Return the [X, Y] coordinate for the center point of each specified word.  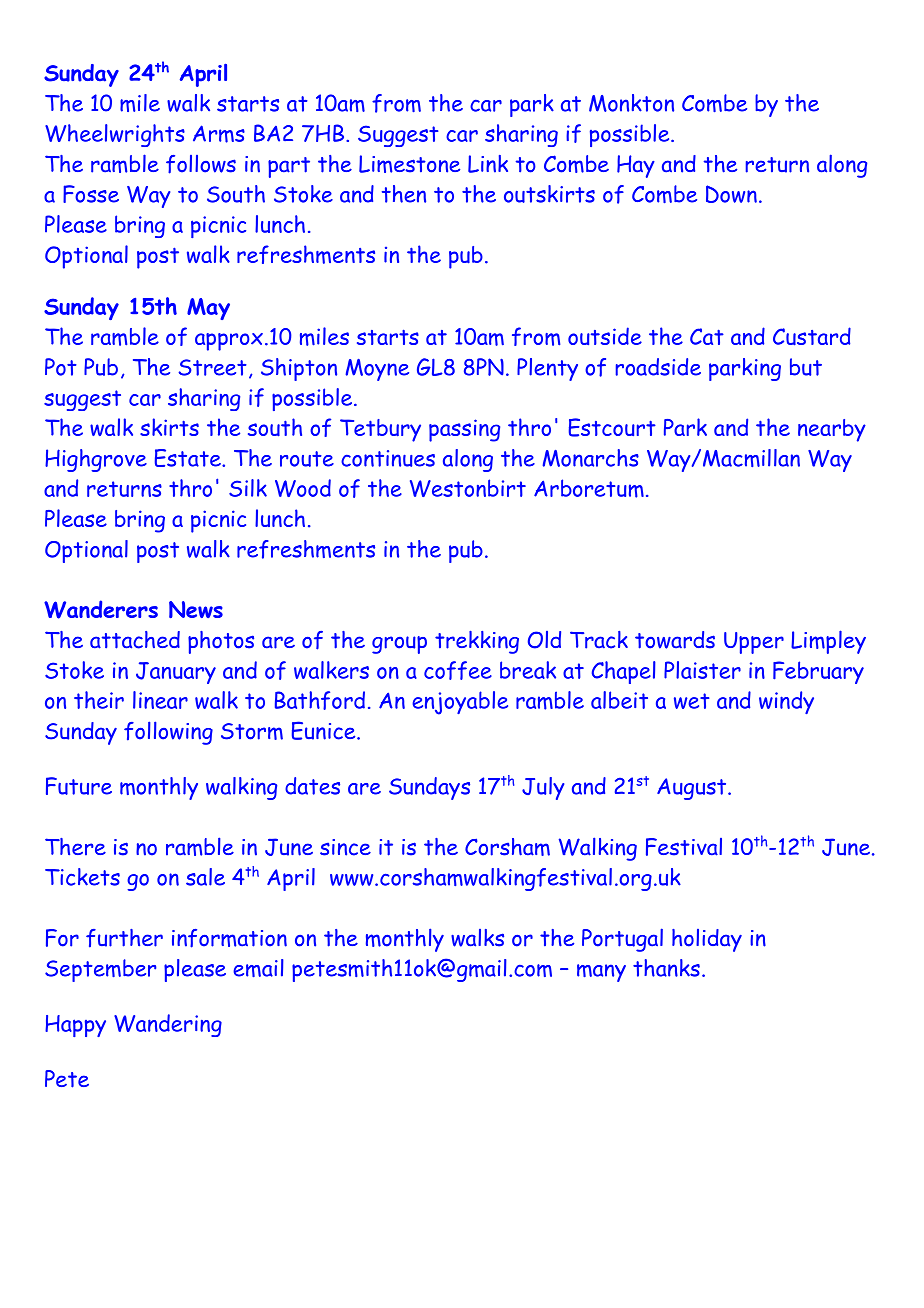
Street [212, 367]
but [806, 367]
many [601, 973]
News [196, 609]
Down [731, 194]
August [693, 789]
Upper [754, 643]
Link [488, 164]
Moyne [377, 370]
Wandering [168, 1025]
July [543, 788]
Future [79, 786]
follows [201, 164]
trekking [477, 642]
